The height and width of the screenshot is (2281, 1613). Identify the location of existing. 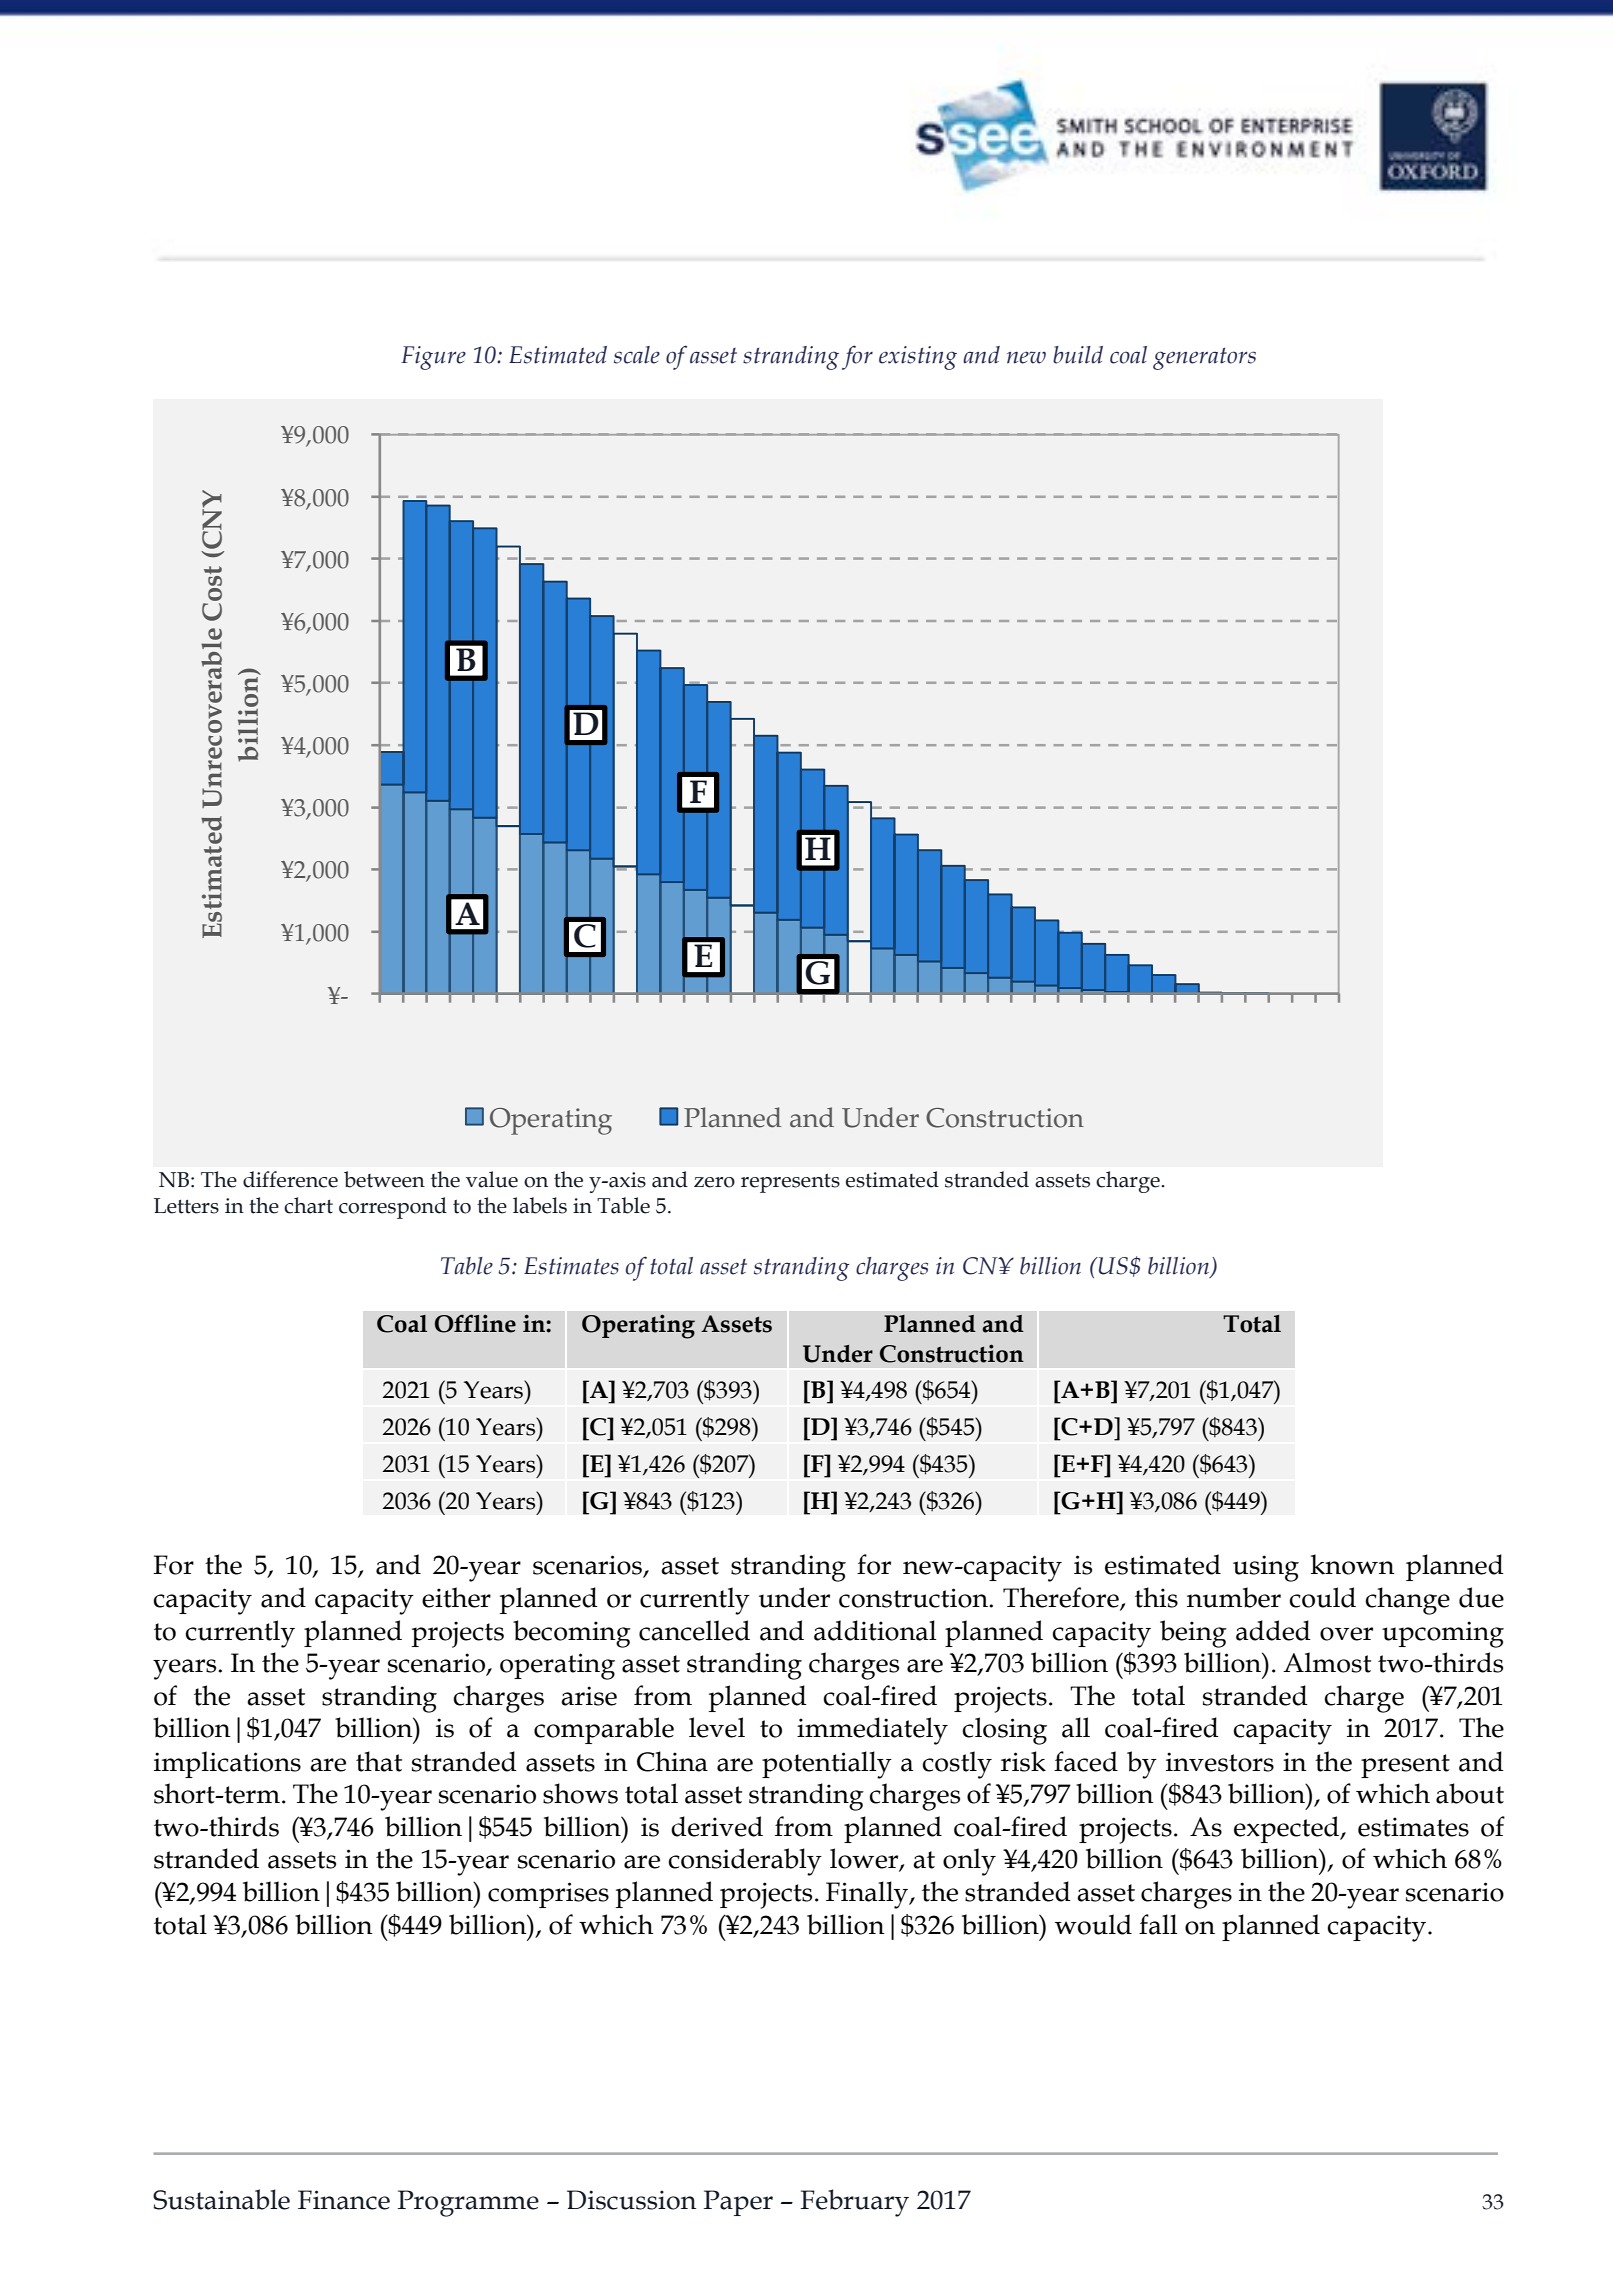
(918, 358).
